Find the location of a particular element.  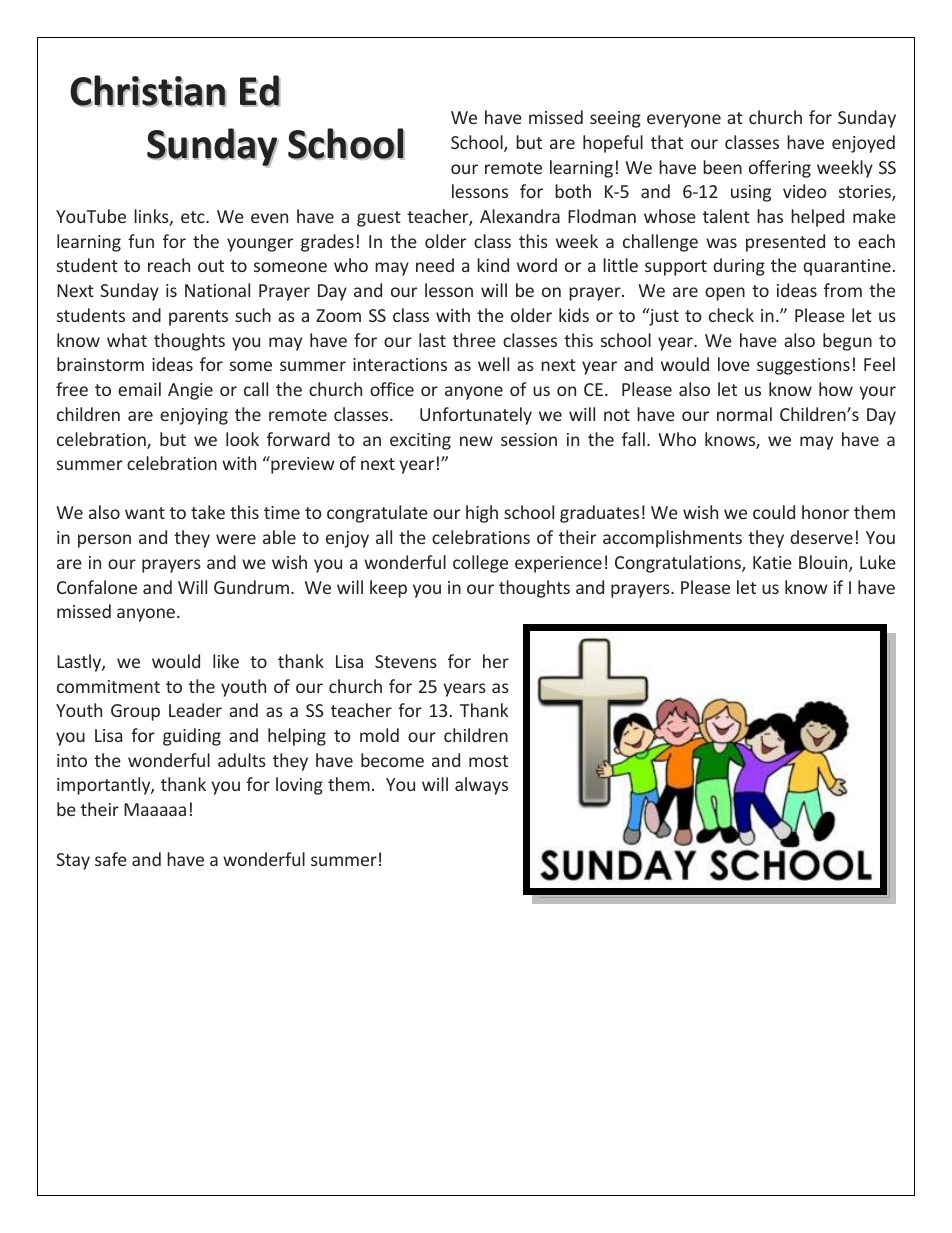

want is located at coordinates (145, 513).
